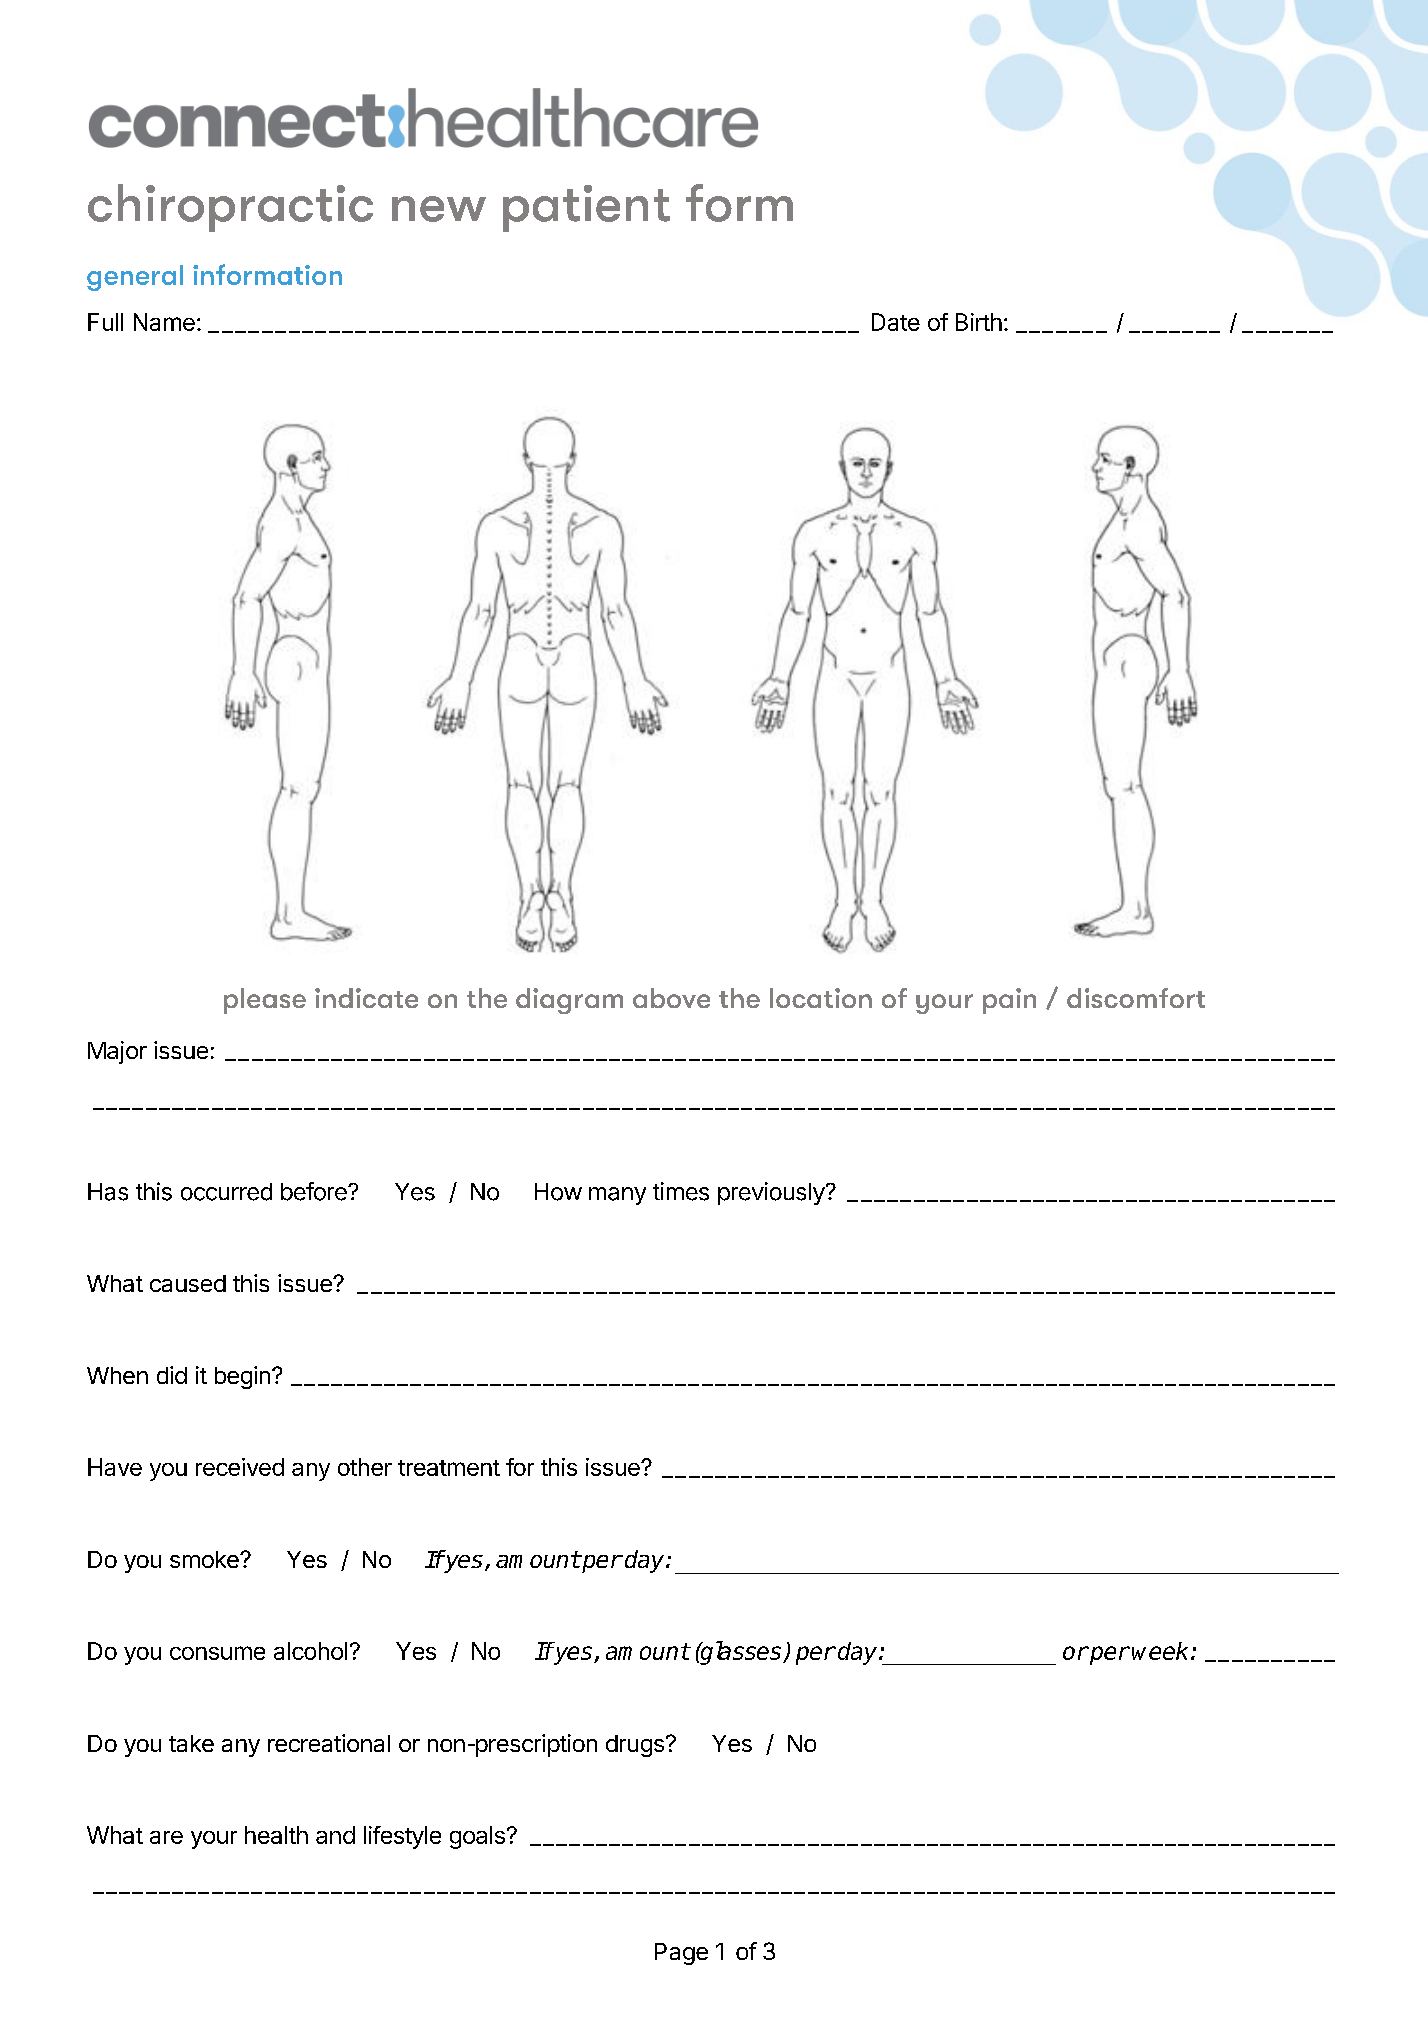 The width and height of the document is (1428, 2019). I want to click on health, so click(276, 1835).
